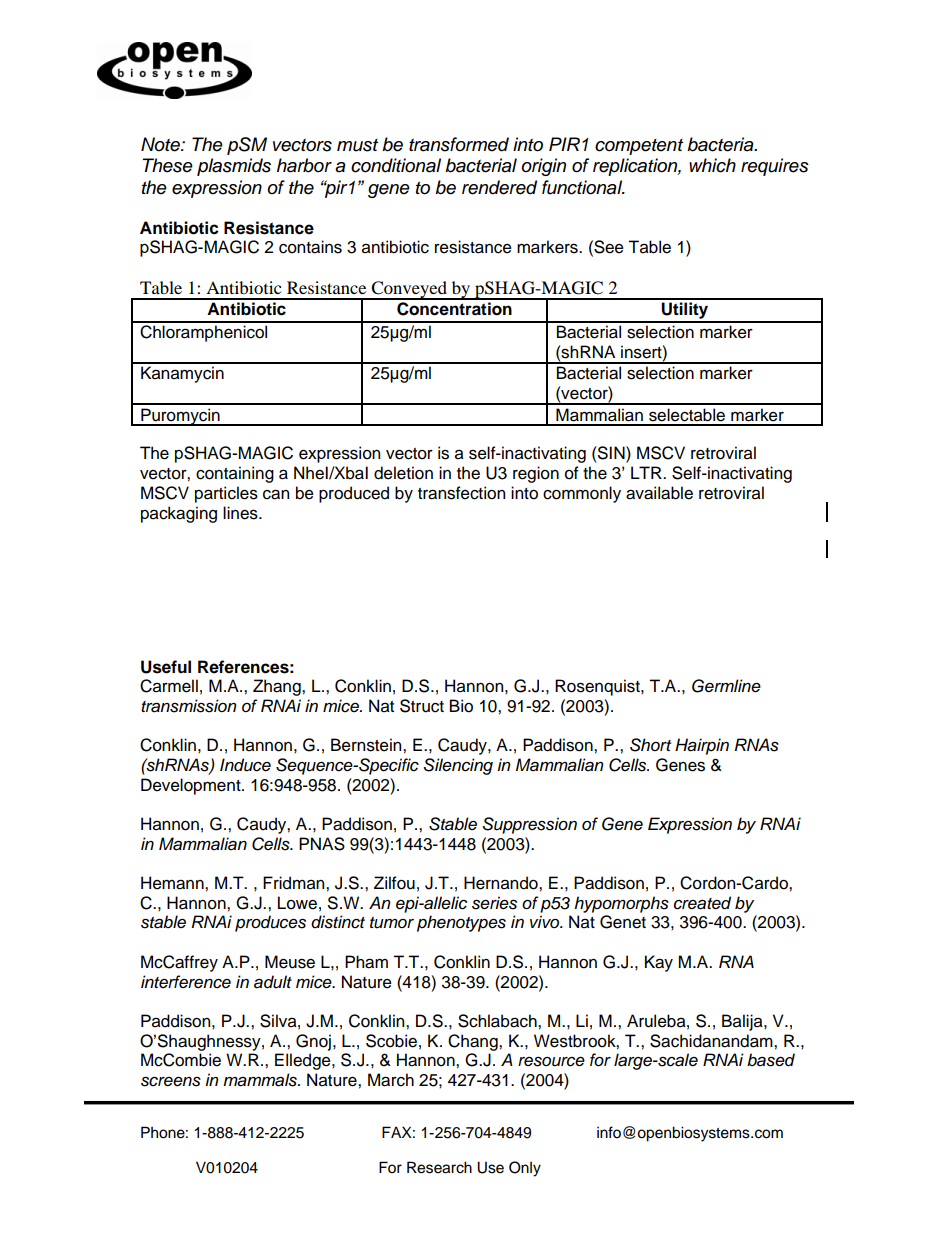 Image resolution: width=952 pixels, height=1233 pixels. I want to click on Research, so click(439, 1167).
